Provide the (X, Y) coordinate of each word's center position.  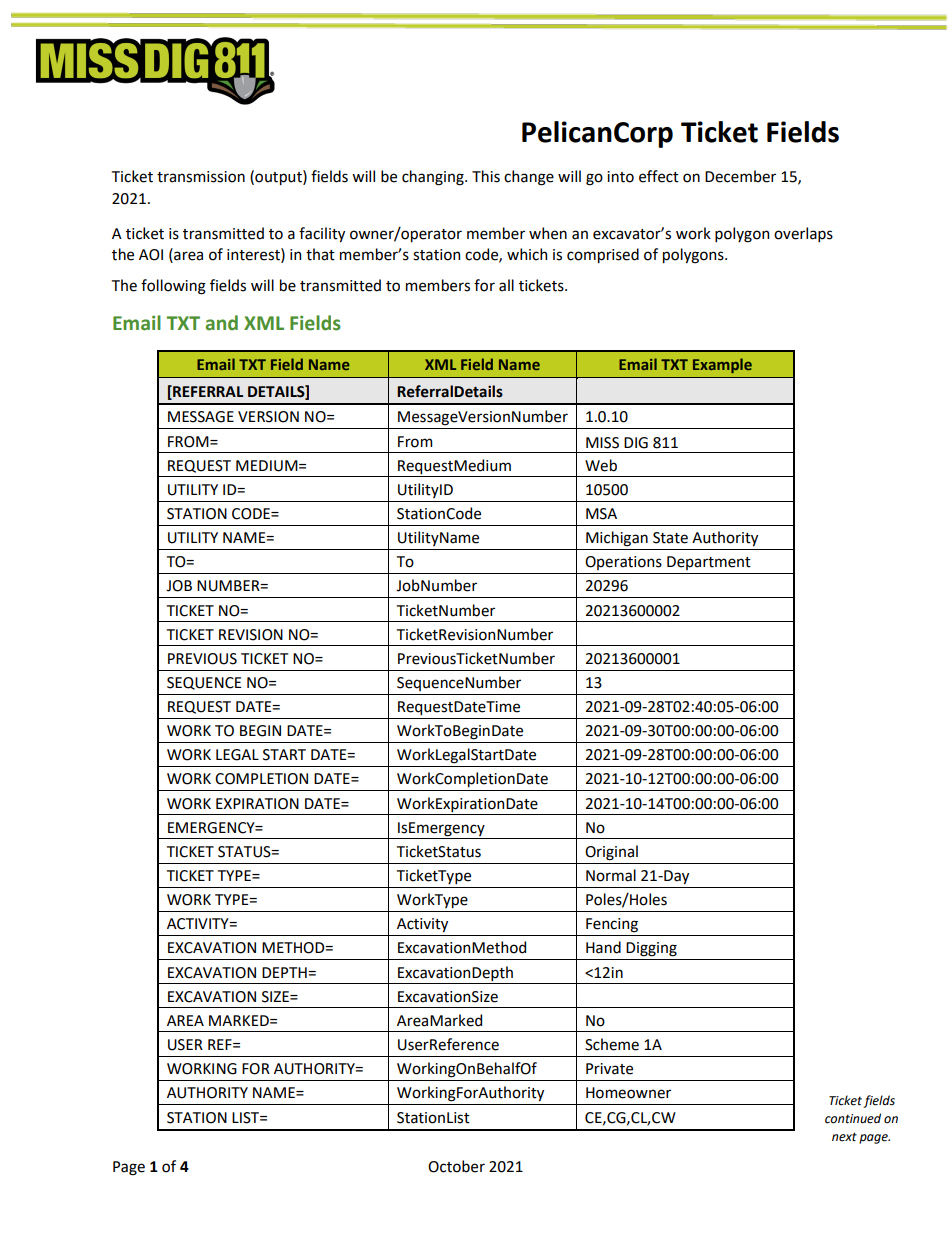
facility (322, 234)
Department (709, 563)
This (486, 176)
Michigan (617, 539)
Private (609, 1069)
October (456, 1166)
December (740, 176)
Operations (623, 563)
